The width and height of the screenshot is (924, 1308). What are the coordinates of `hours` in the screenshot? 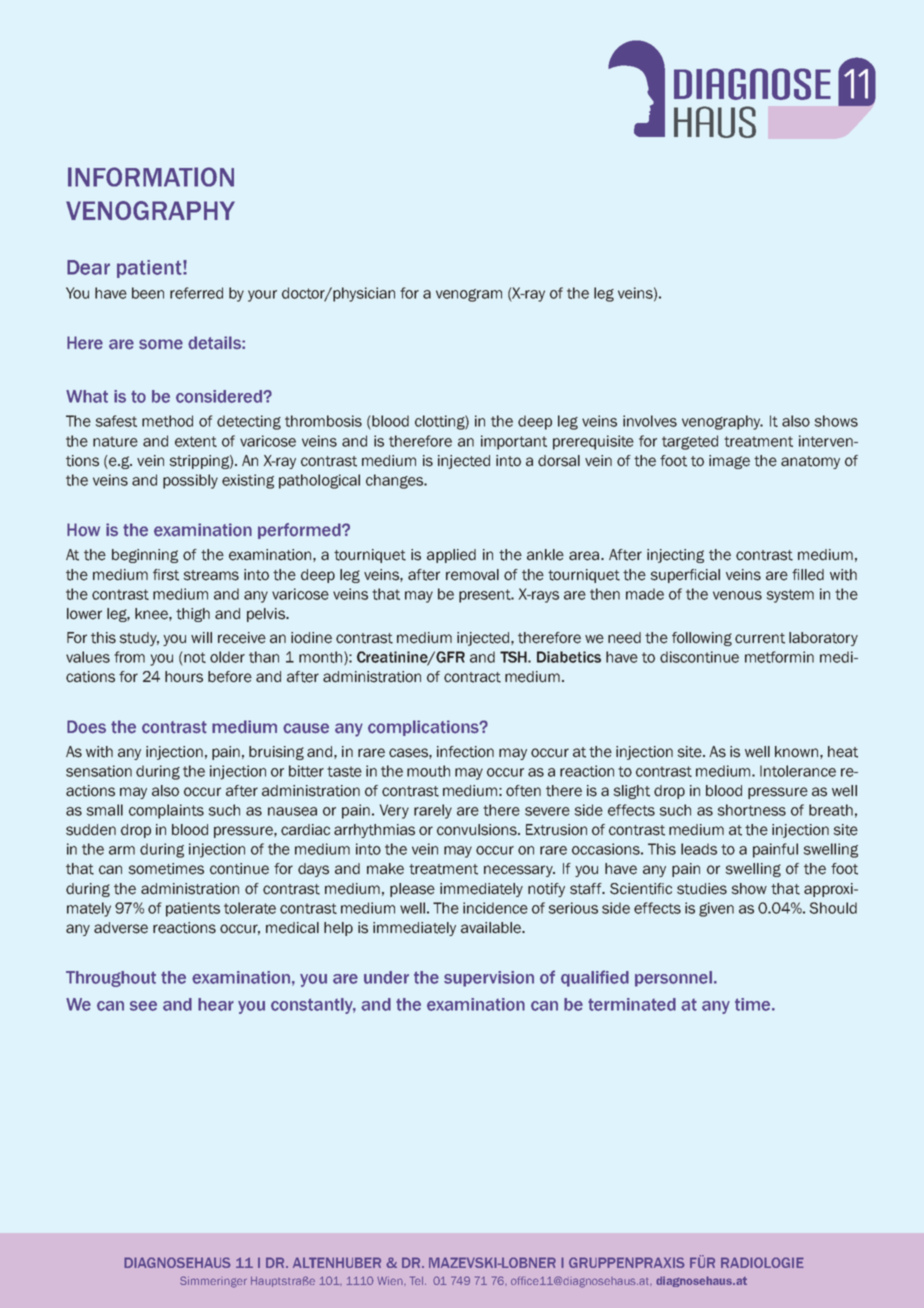 It's located at (184, 677).
